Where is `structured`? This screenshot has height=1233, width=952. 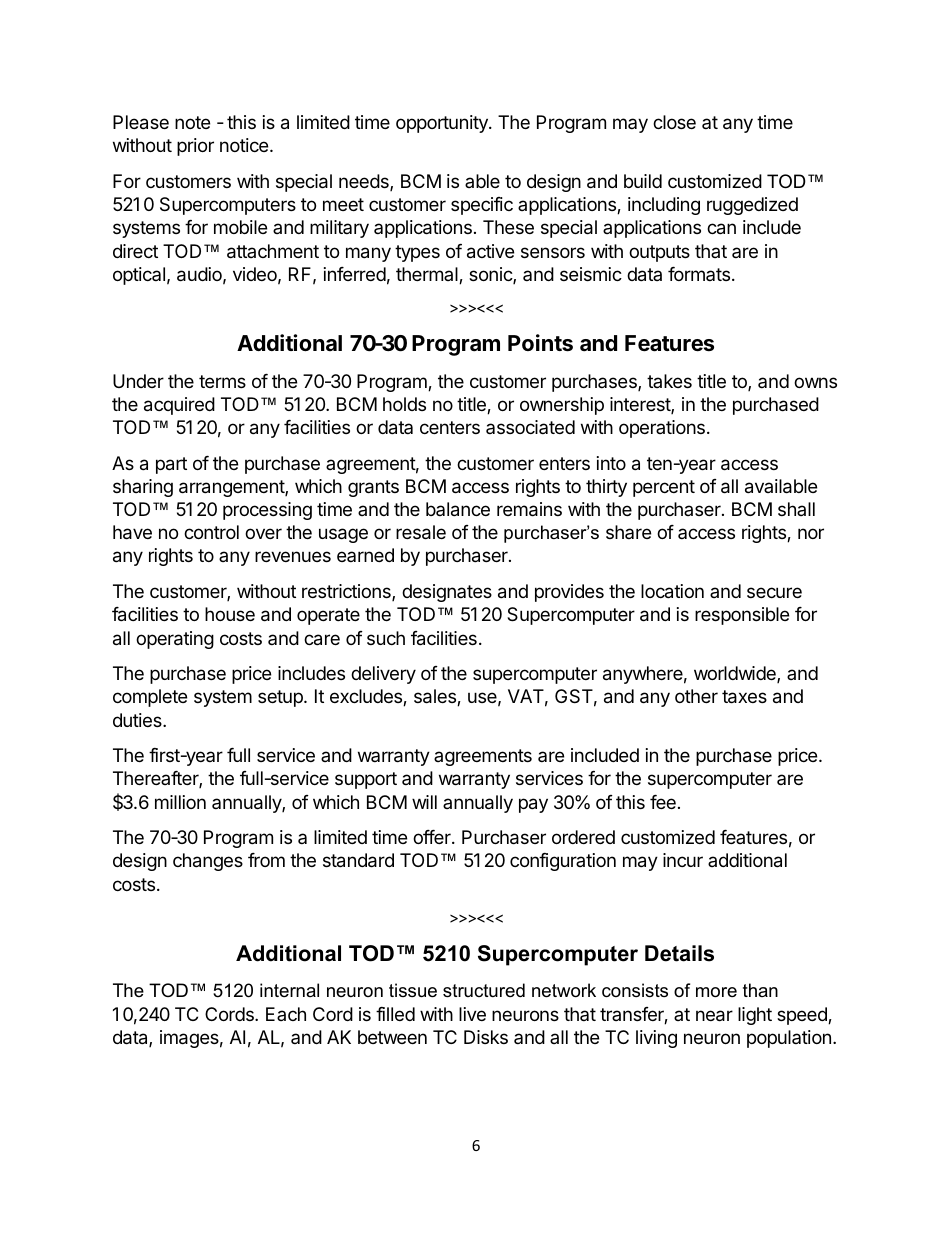
structured is located at coordinates (484, 990).
